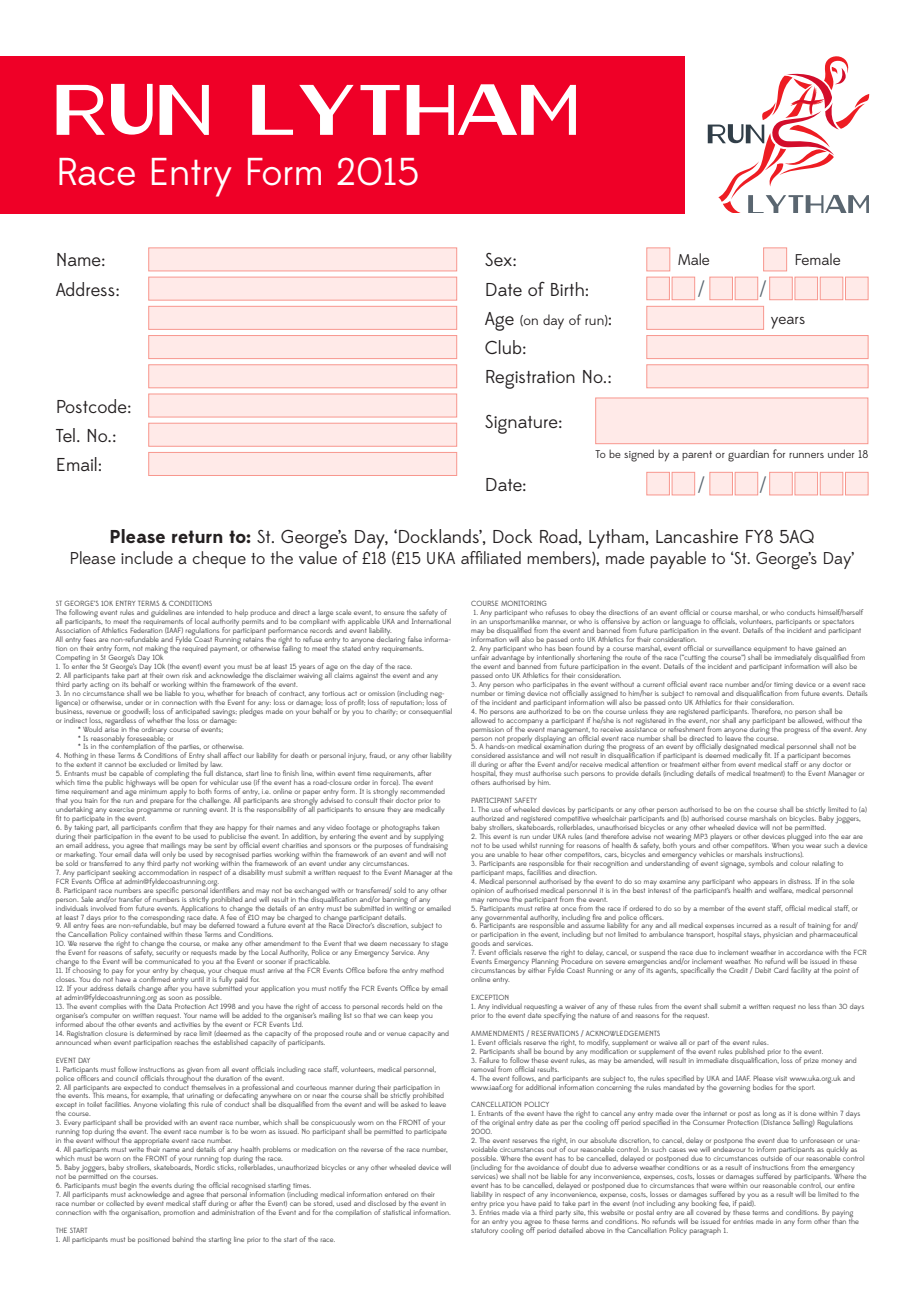 The width and height of the document is (924, 1308). Describe the element at coordinates (145, 934) in the document. I see `contained` at that location.
